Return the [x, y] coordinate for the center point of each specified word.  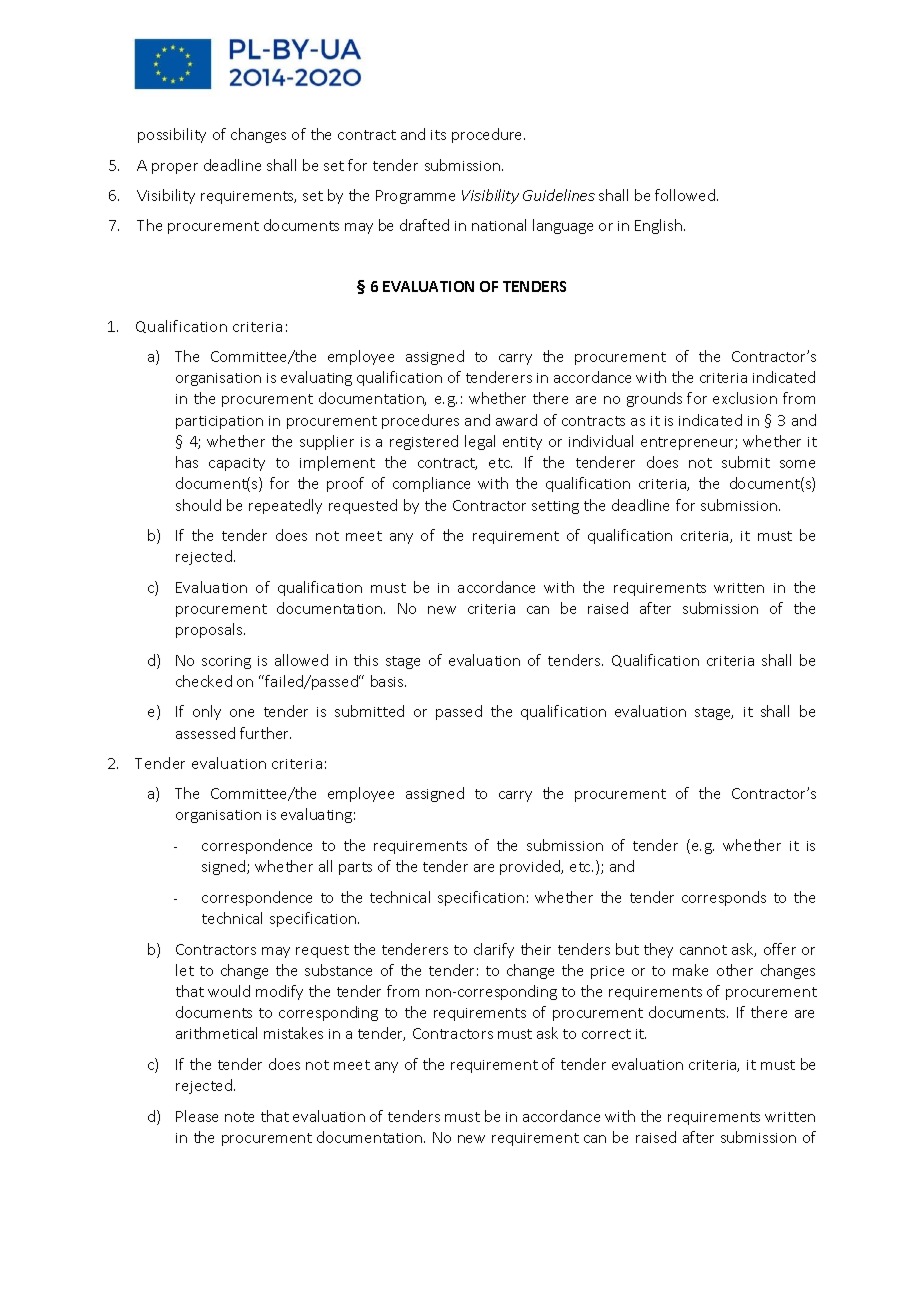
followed [686, 195]
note [239, 1117]
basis [388, 681]
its [438, 135]
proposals [210, 630]
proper [175, 168]
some [797, 464]
